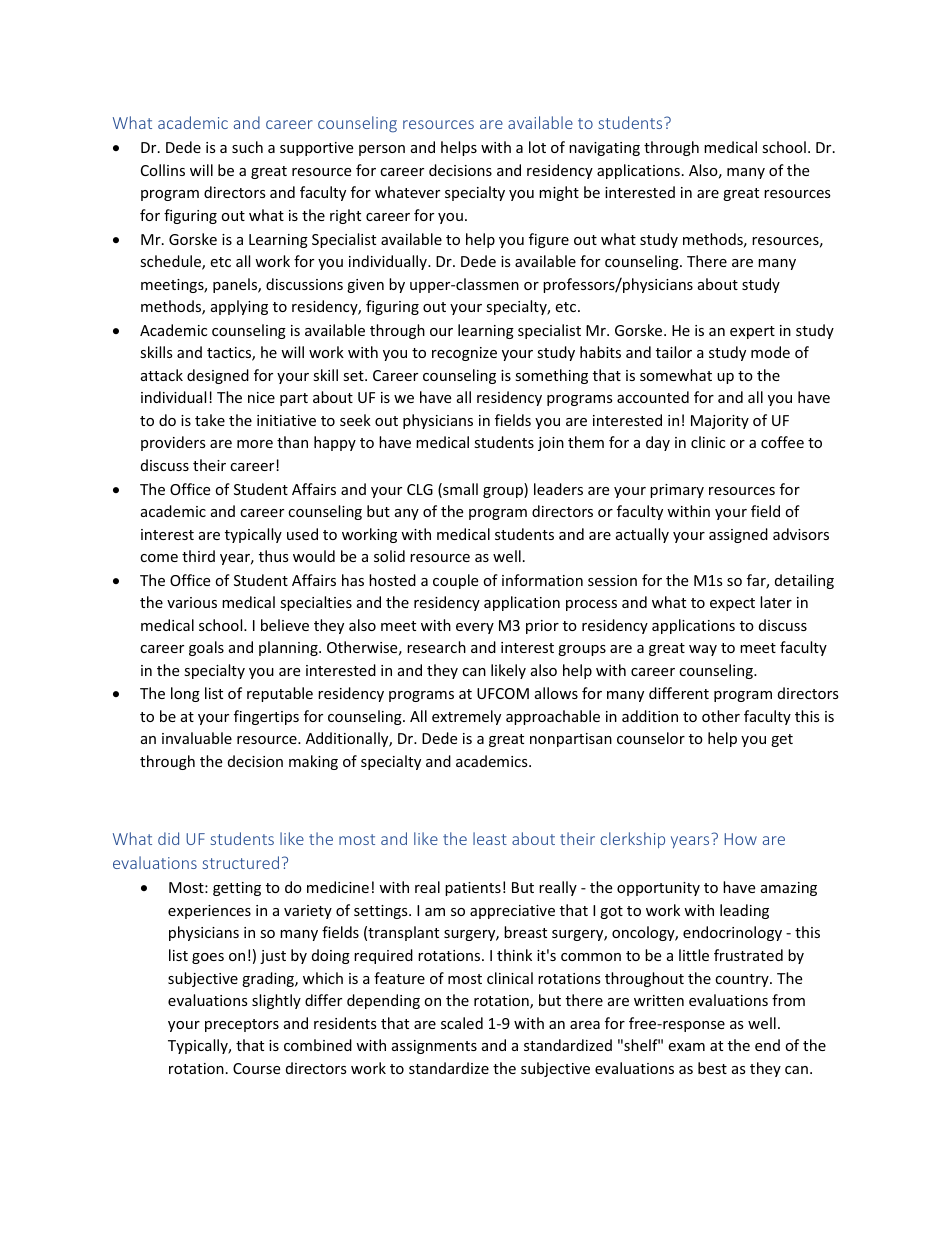 This page has width=952, height=1233. Describe the element at coordinates (242, 1025) in the page. I see `preceptors` at that location.
